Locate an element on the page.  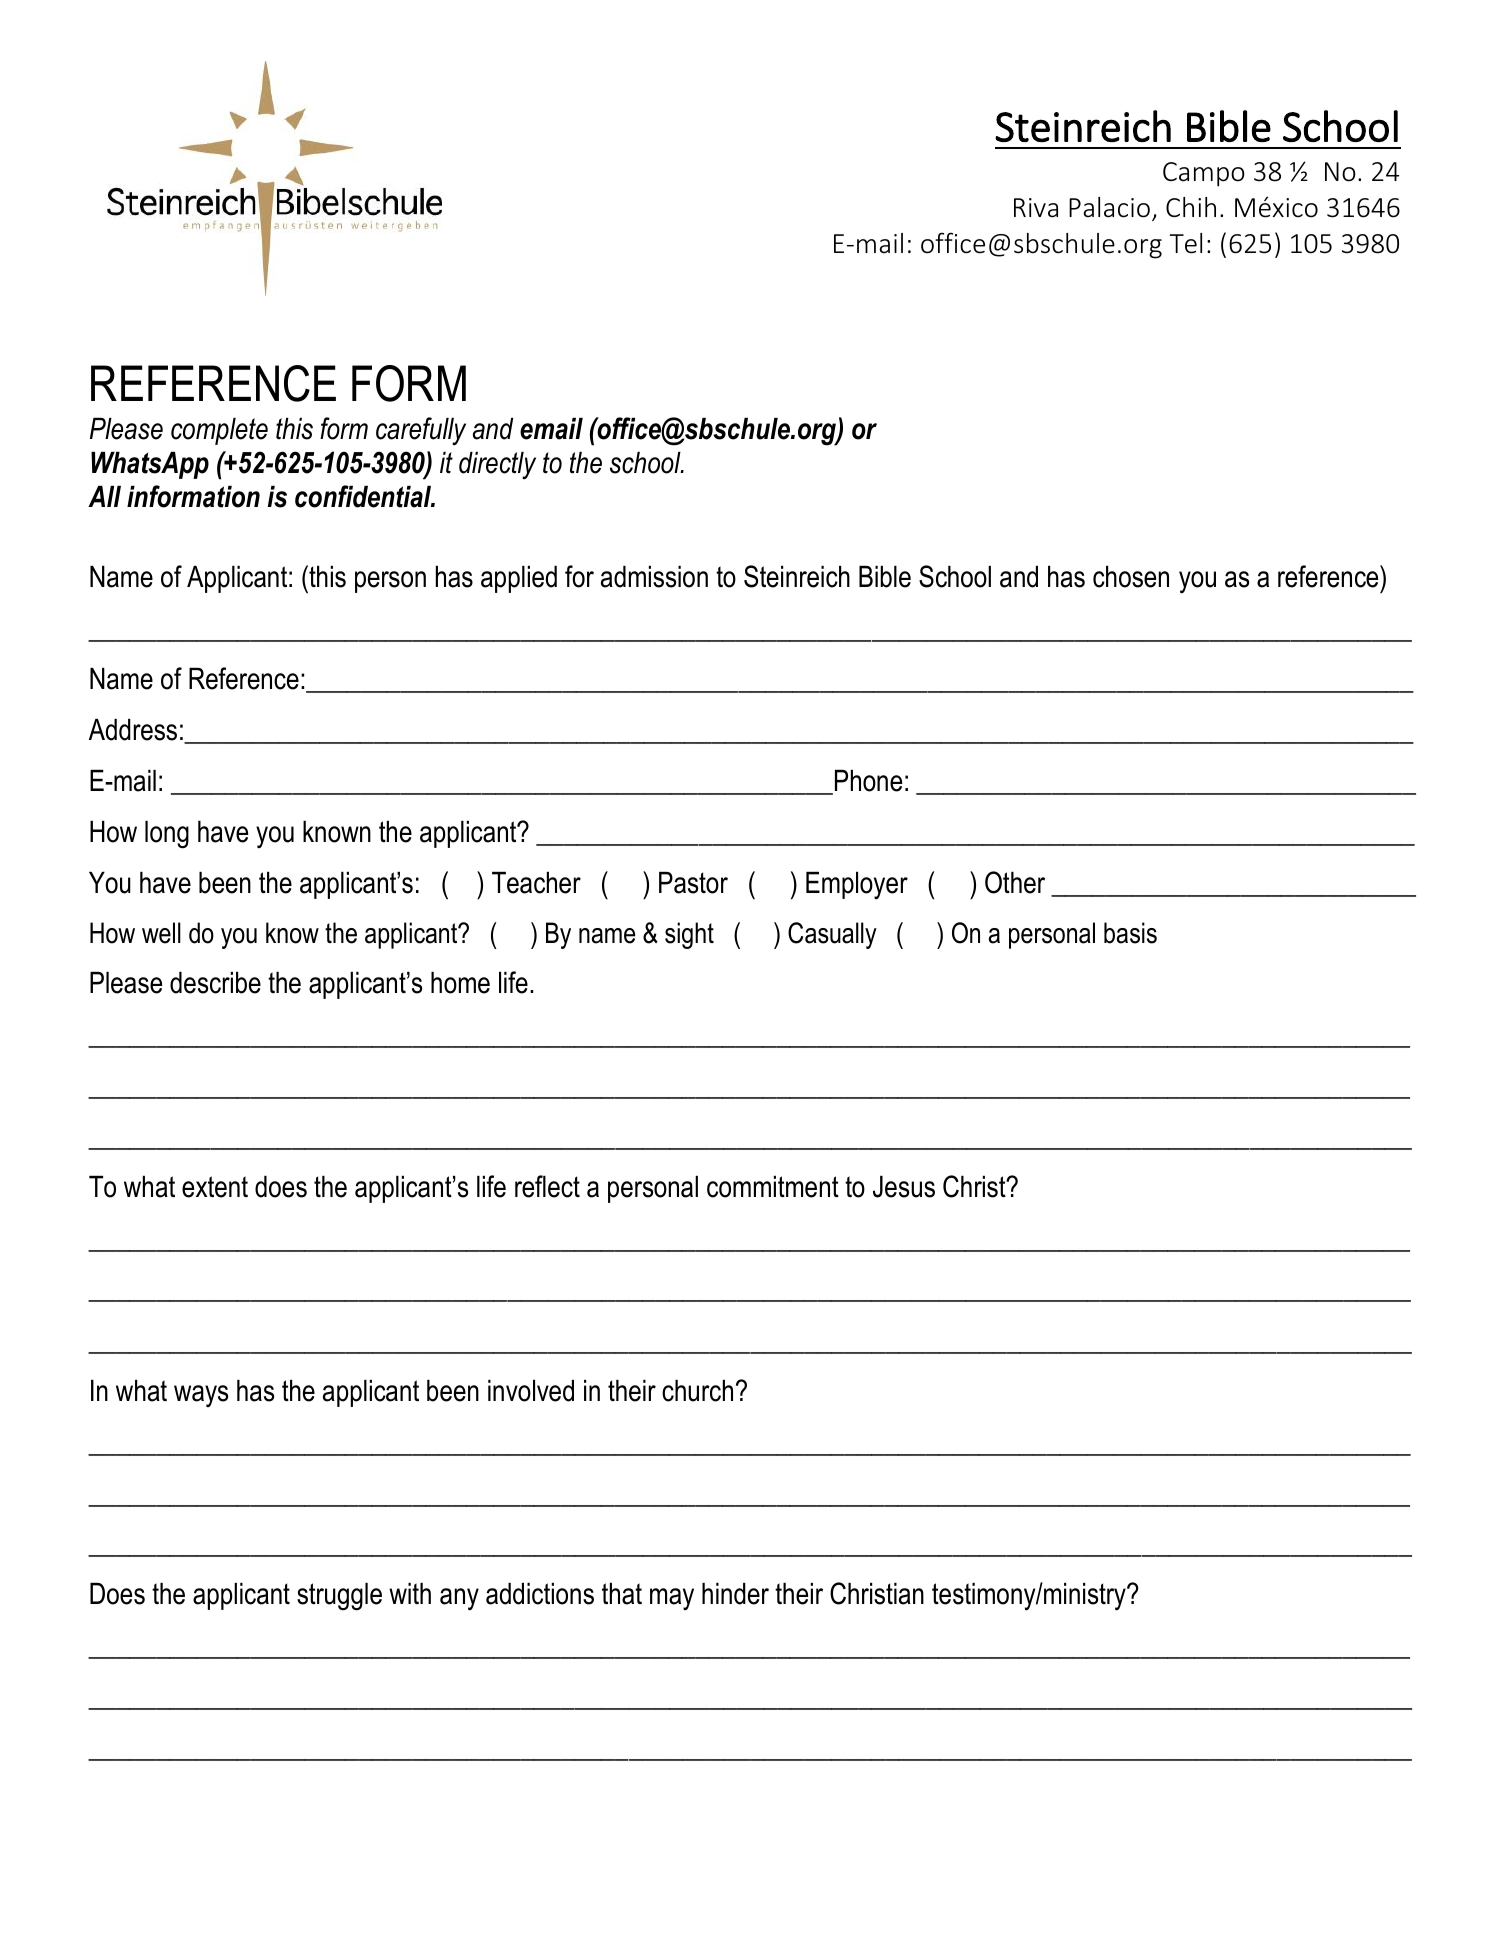
Tel is located at coordinates (1186, 243).
